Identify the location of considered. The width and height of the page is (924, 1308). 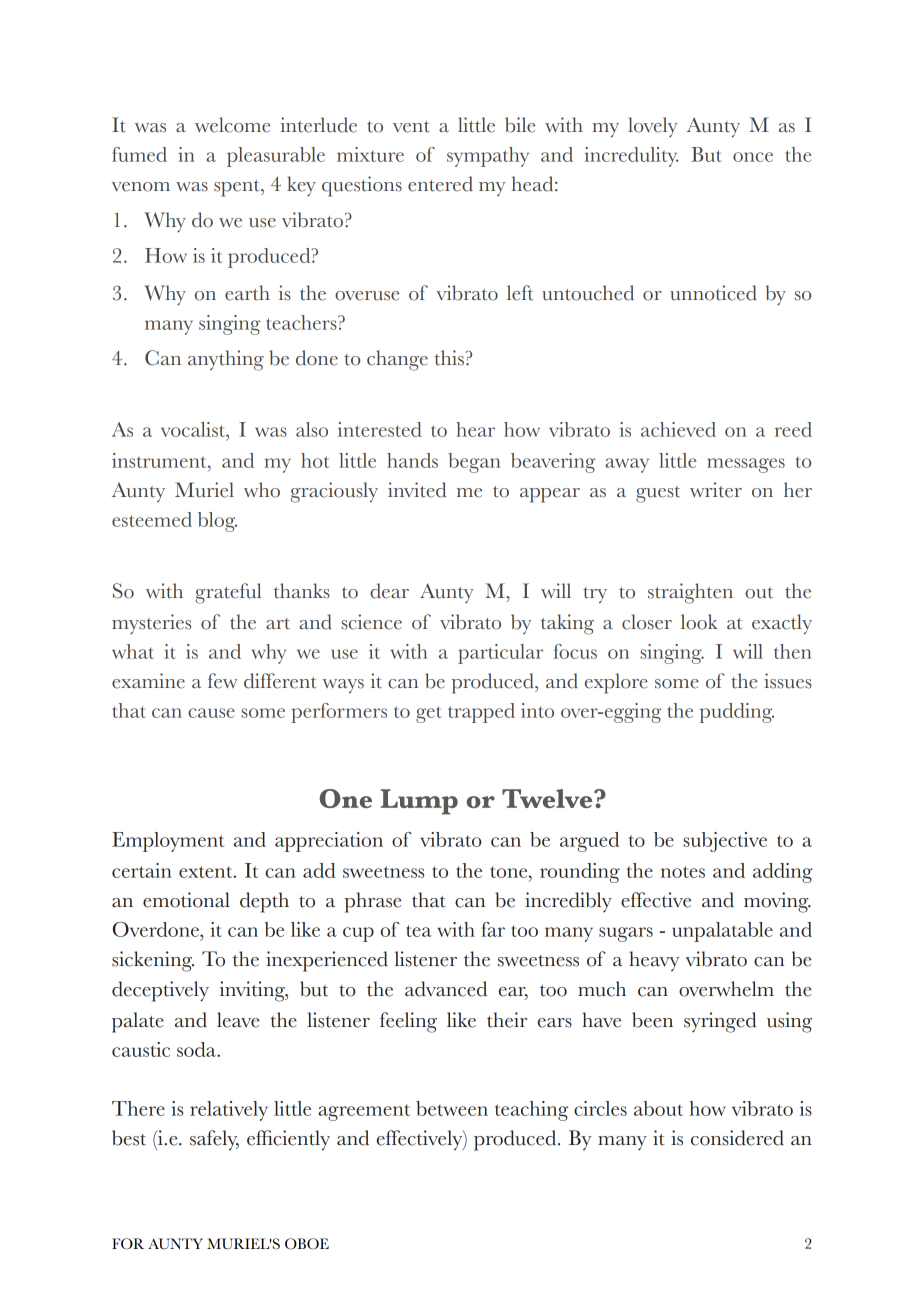
(737, 1138).
